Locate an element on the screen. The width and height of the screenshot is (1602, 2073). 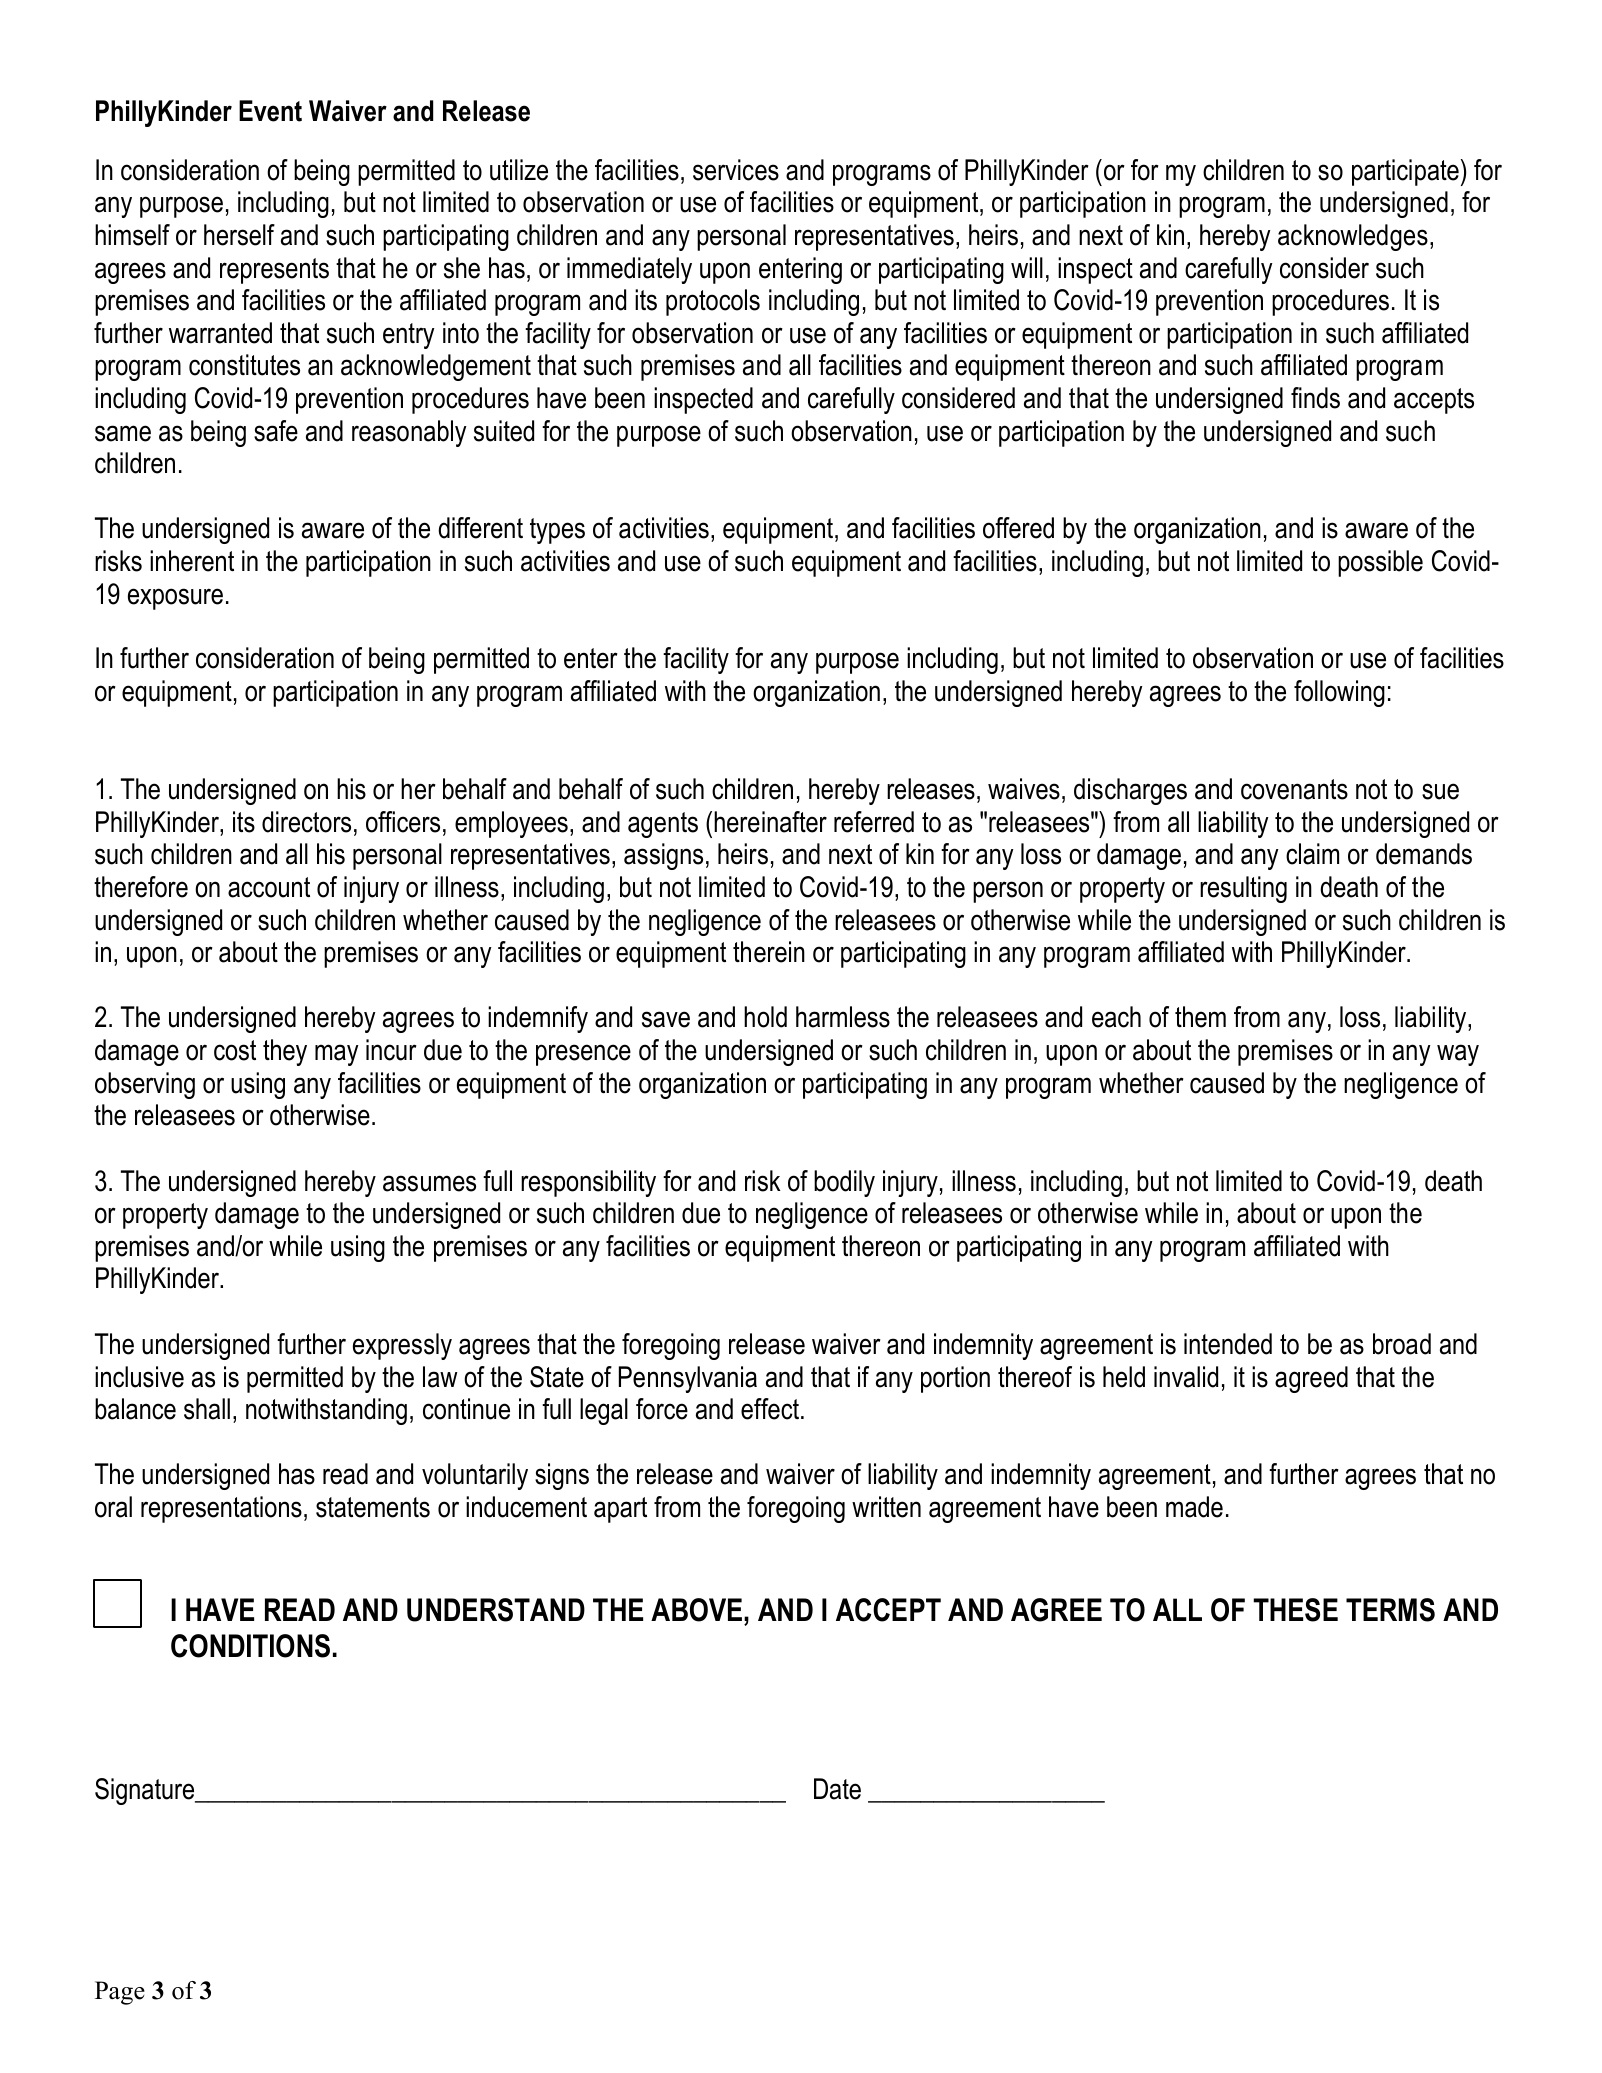
Page is located at coordinates (120, 1993).
